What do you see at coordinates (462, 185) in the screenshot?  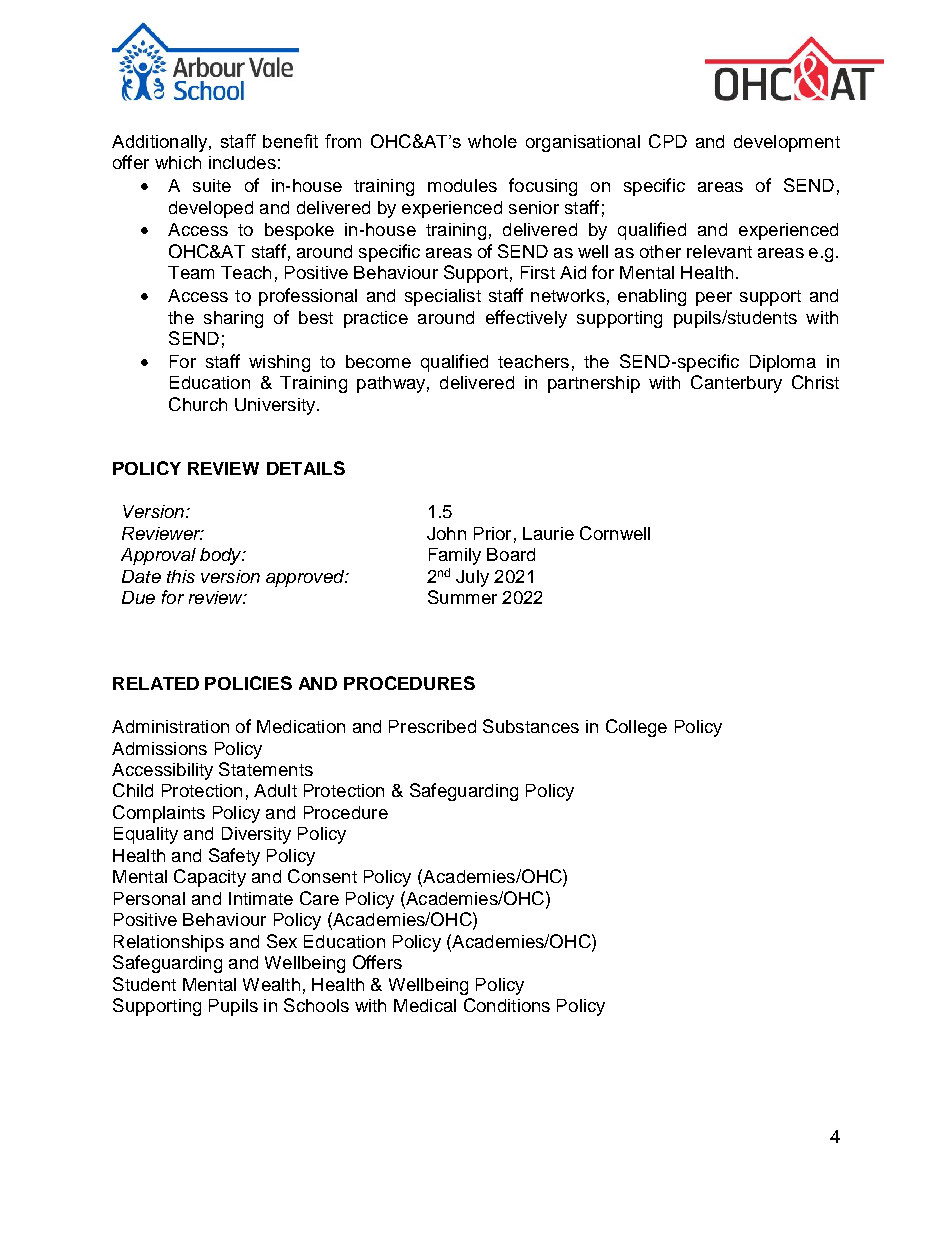 I see `modules` at bounding box center [462, 185].
